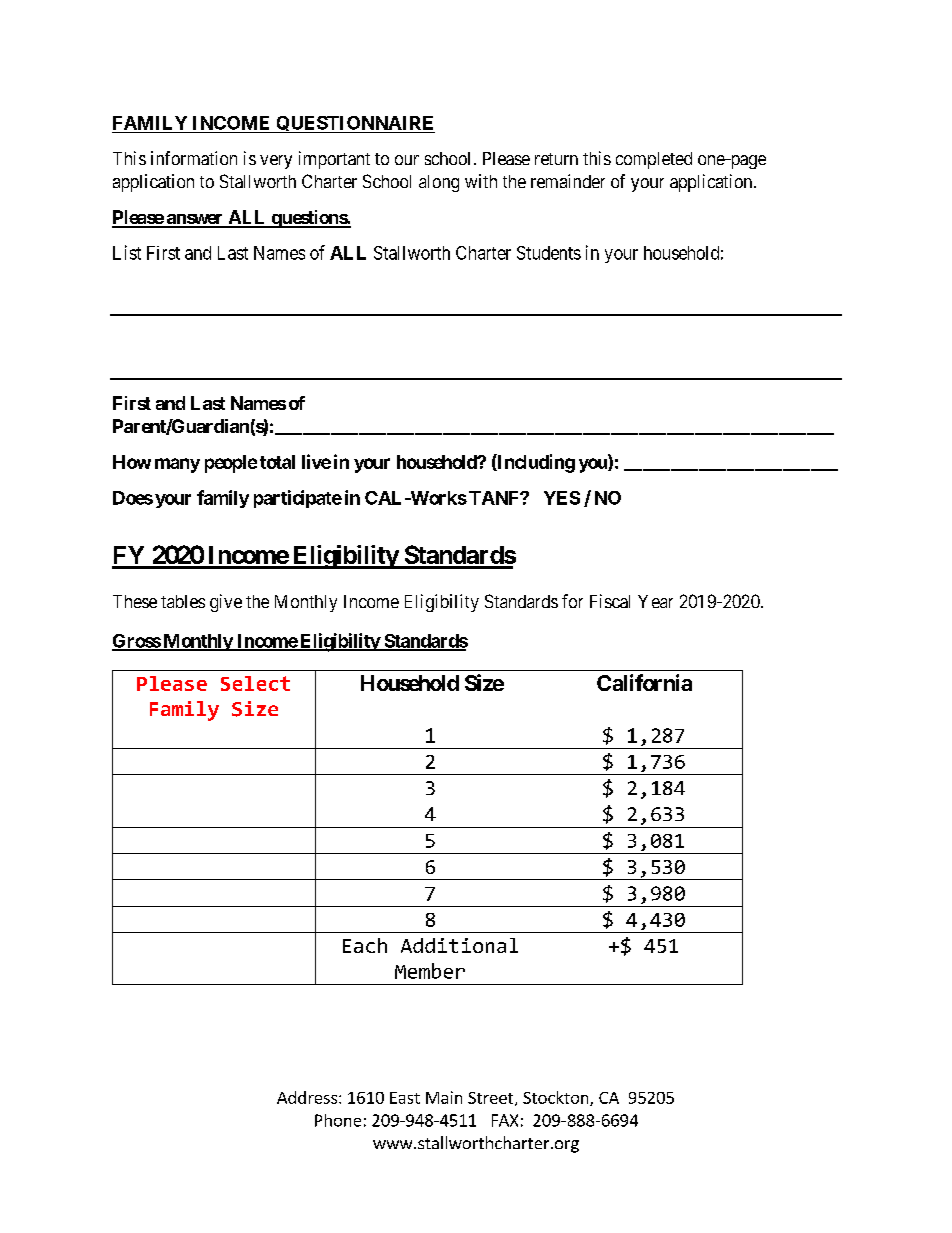 This document has width=952, height=1233. Describe the element at coordinates (562, 498) in the document. I see `YES` at that location.
